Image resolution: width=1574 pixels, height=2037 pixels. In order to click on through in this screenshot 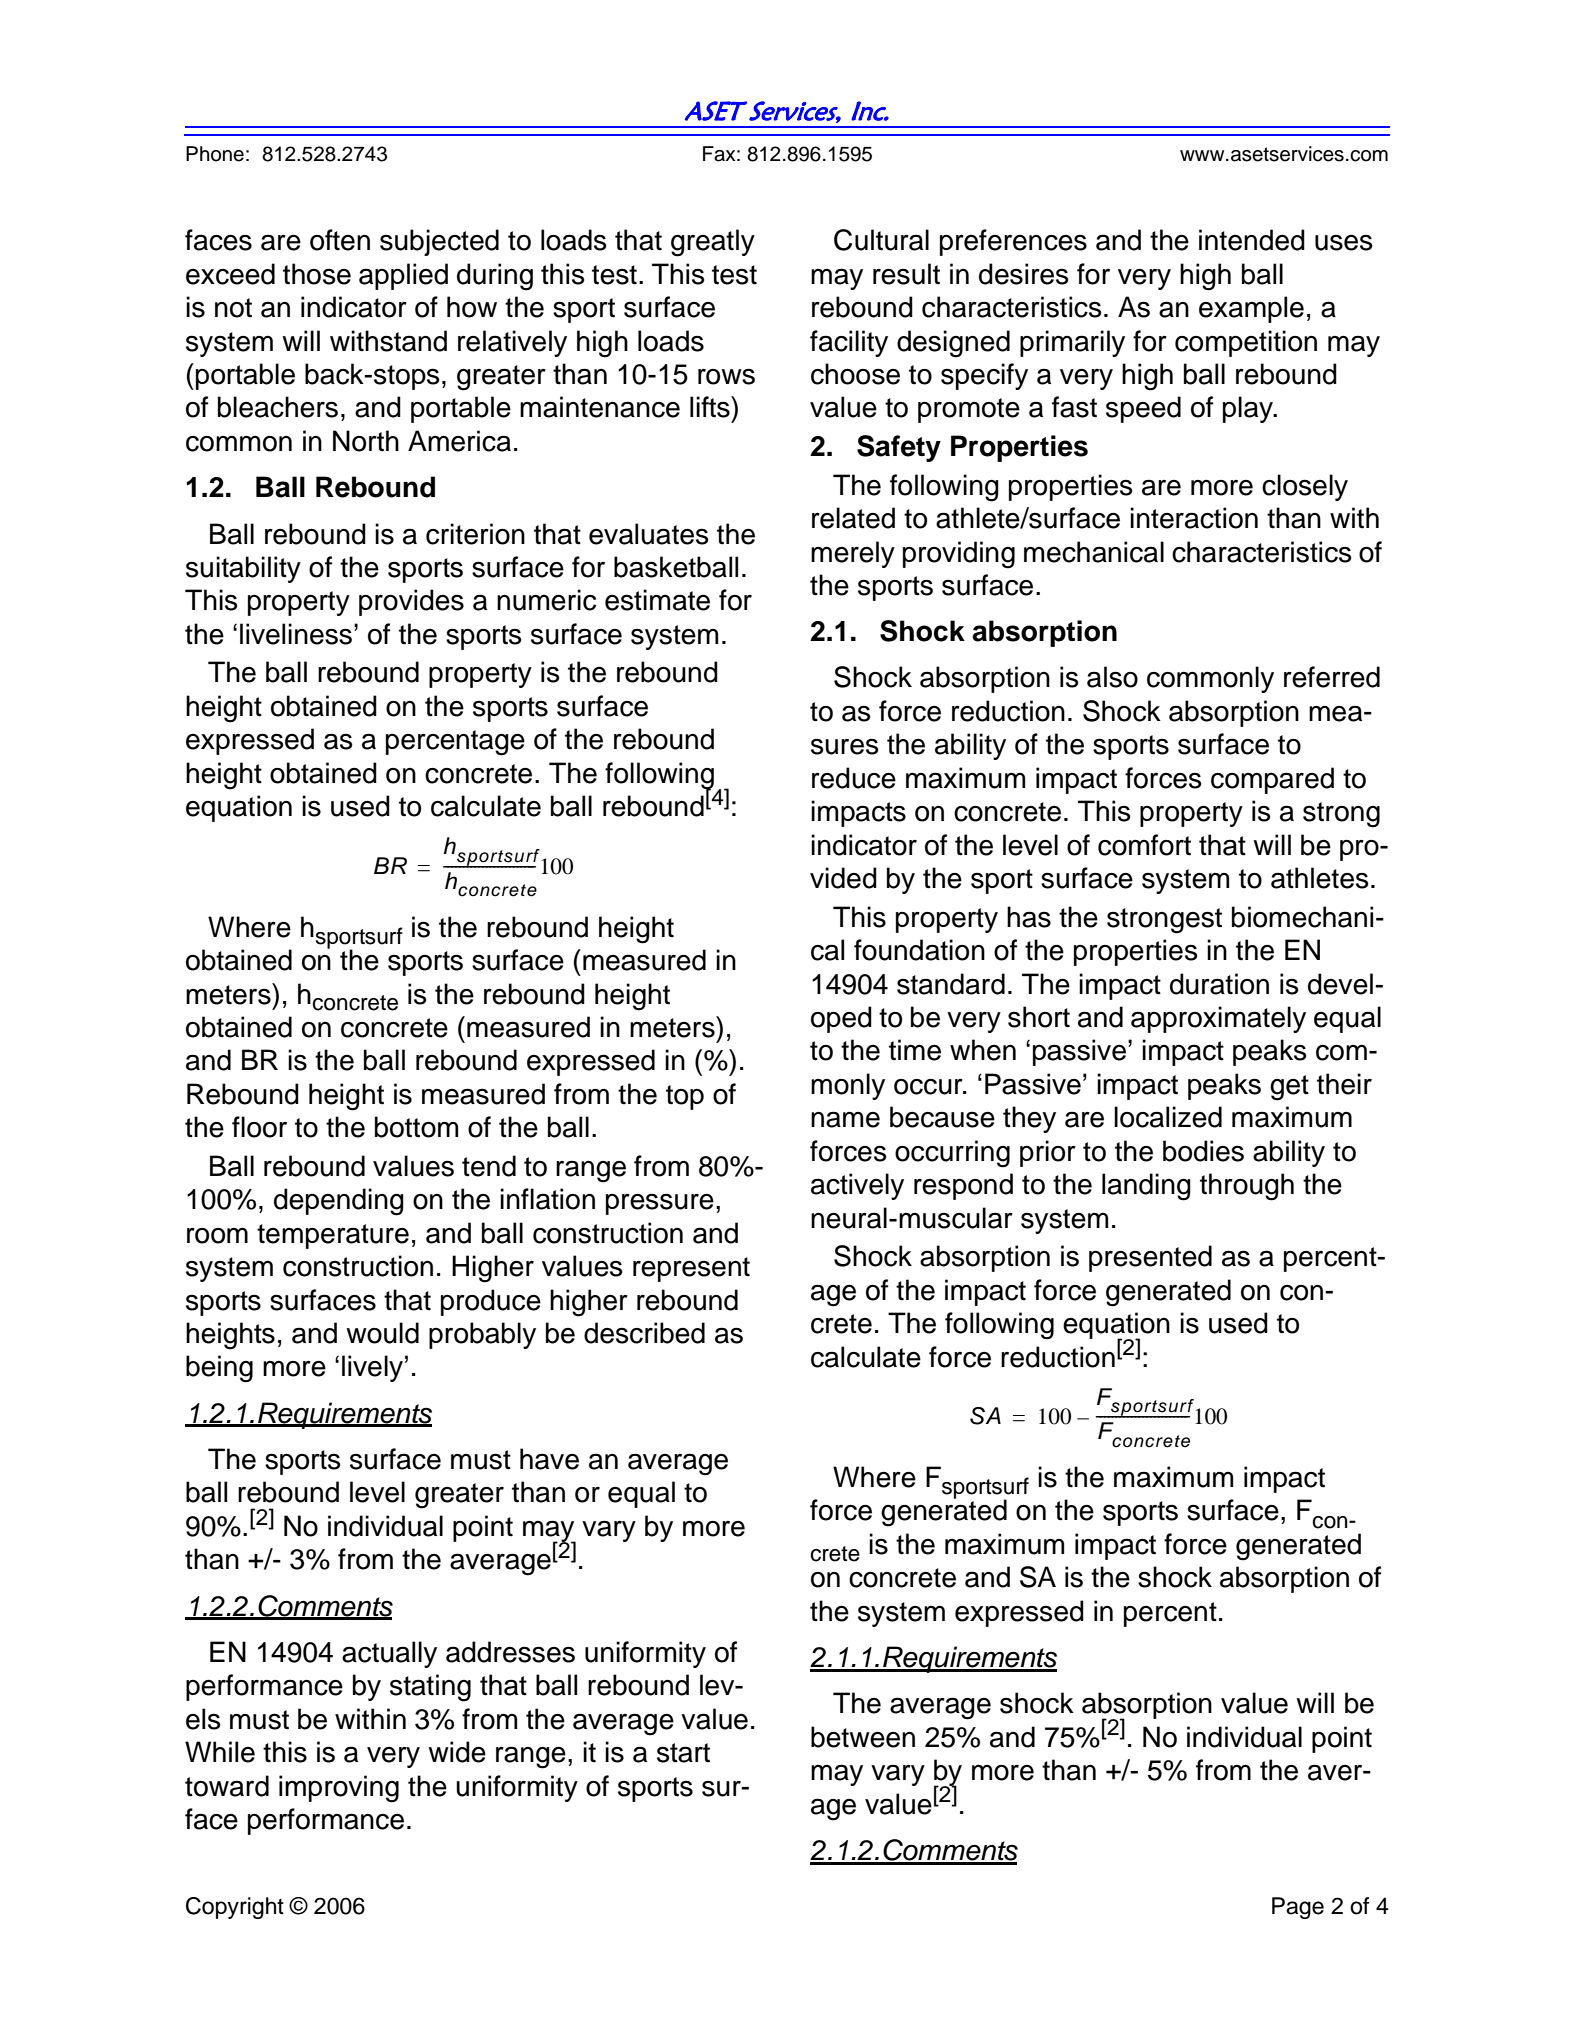, I will do `click(1247, 1187)`.
